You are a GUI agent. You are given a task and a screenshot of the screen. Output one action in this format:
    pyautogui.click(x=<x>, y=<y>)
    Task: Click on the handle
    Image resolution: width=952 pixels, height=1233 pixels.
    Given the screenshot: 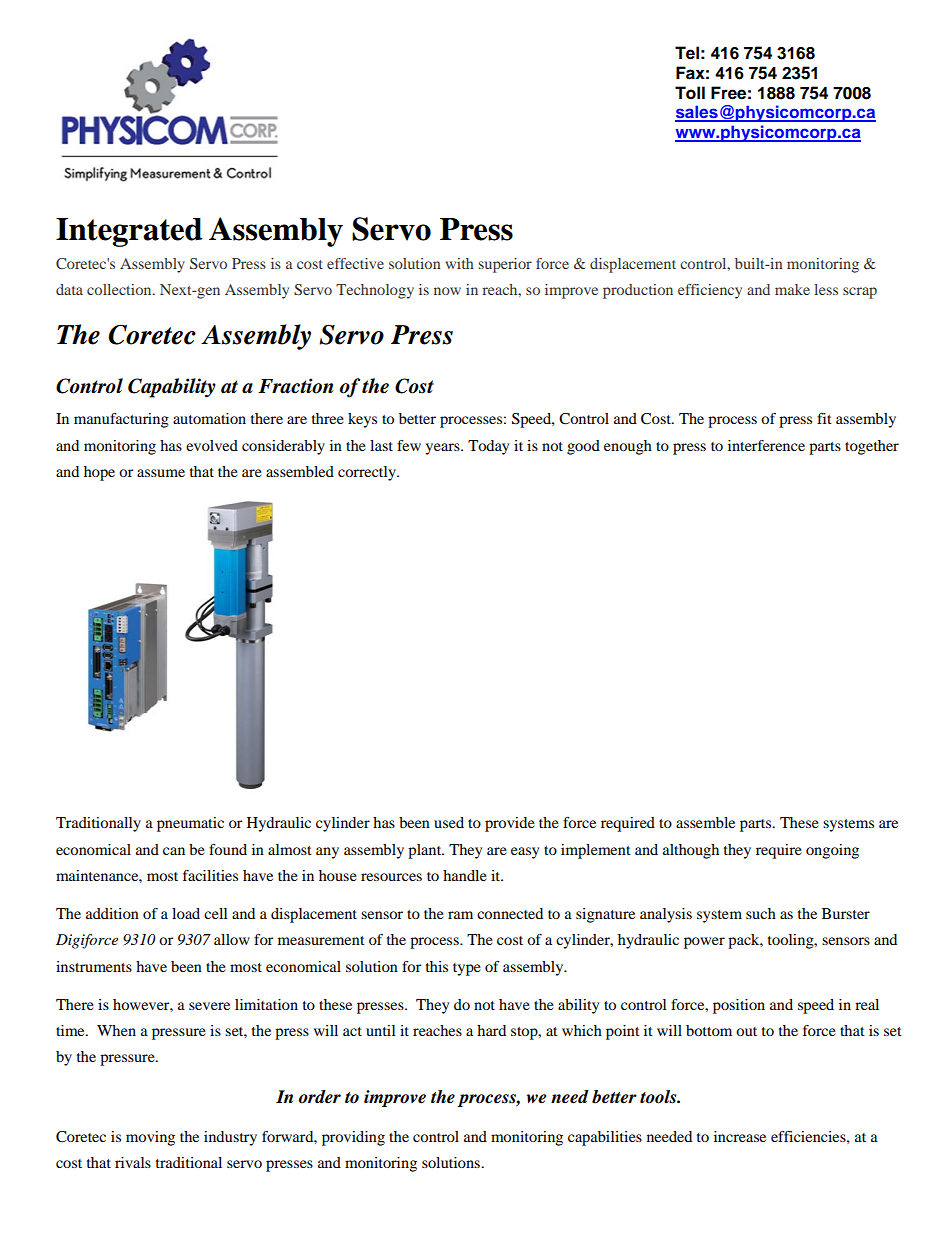 What is the action you would take?
    pyautogui.click(x=465, y=875)
